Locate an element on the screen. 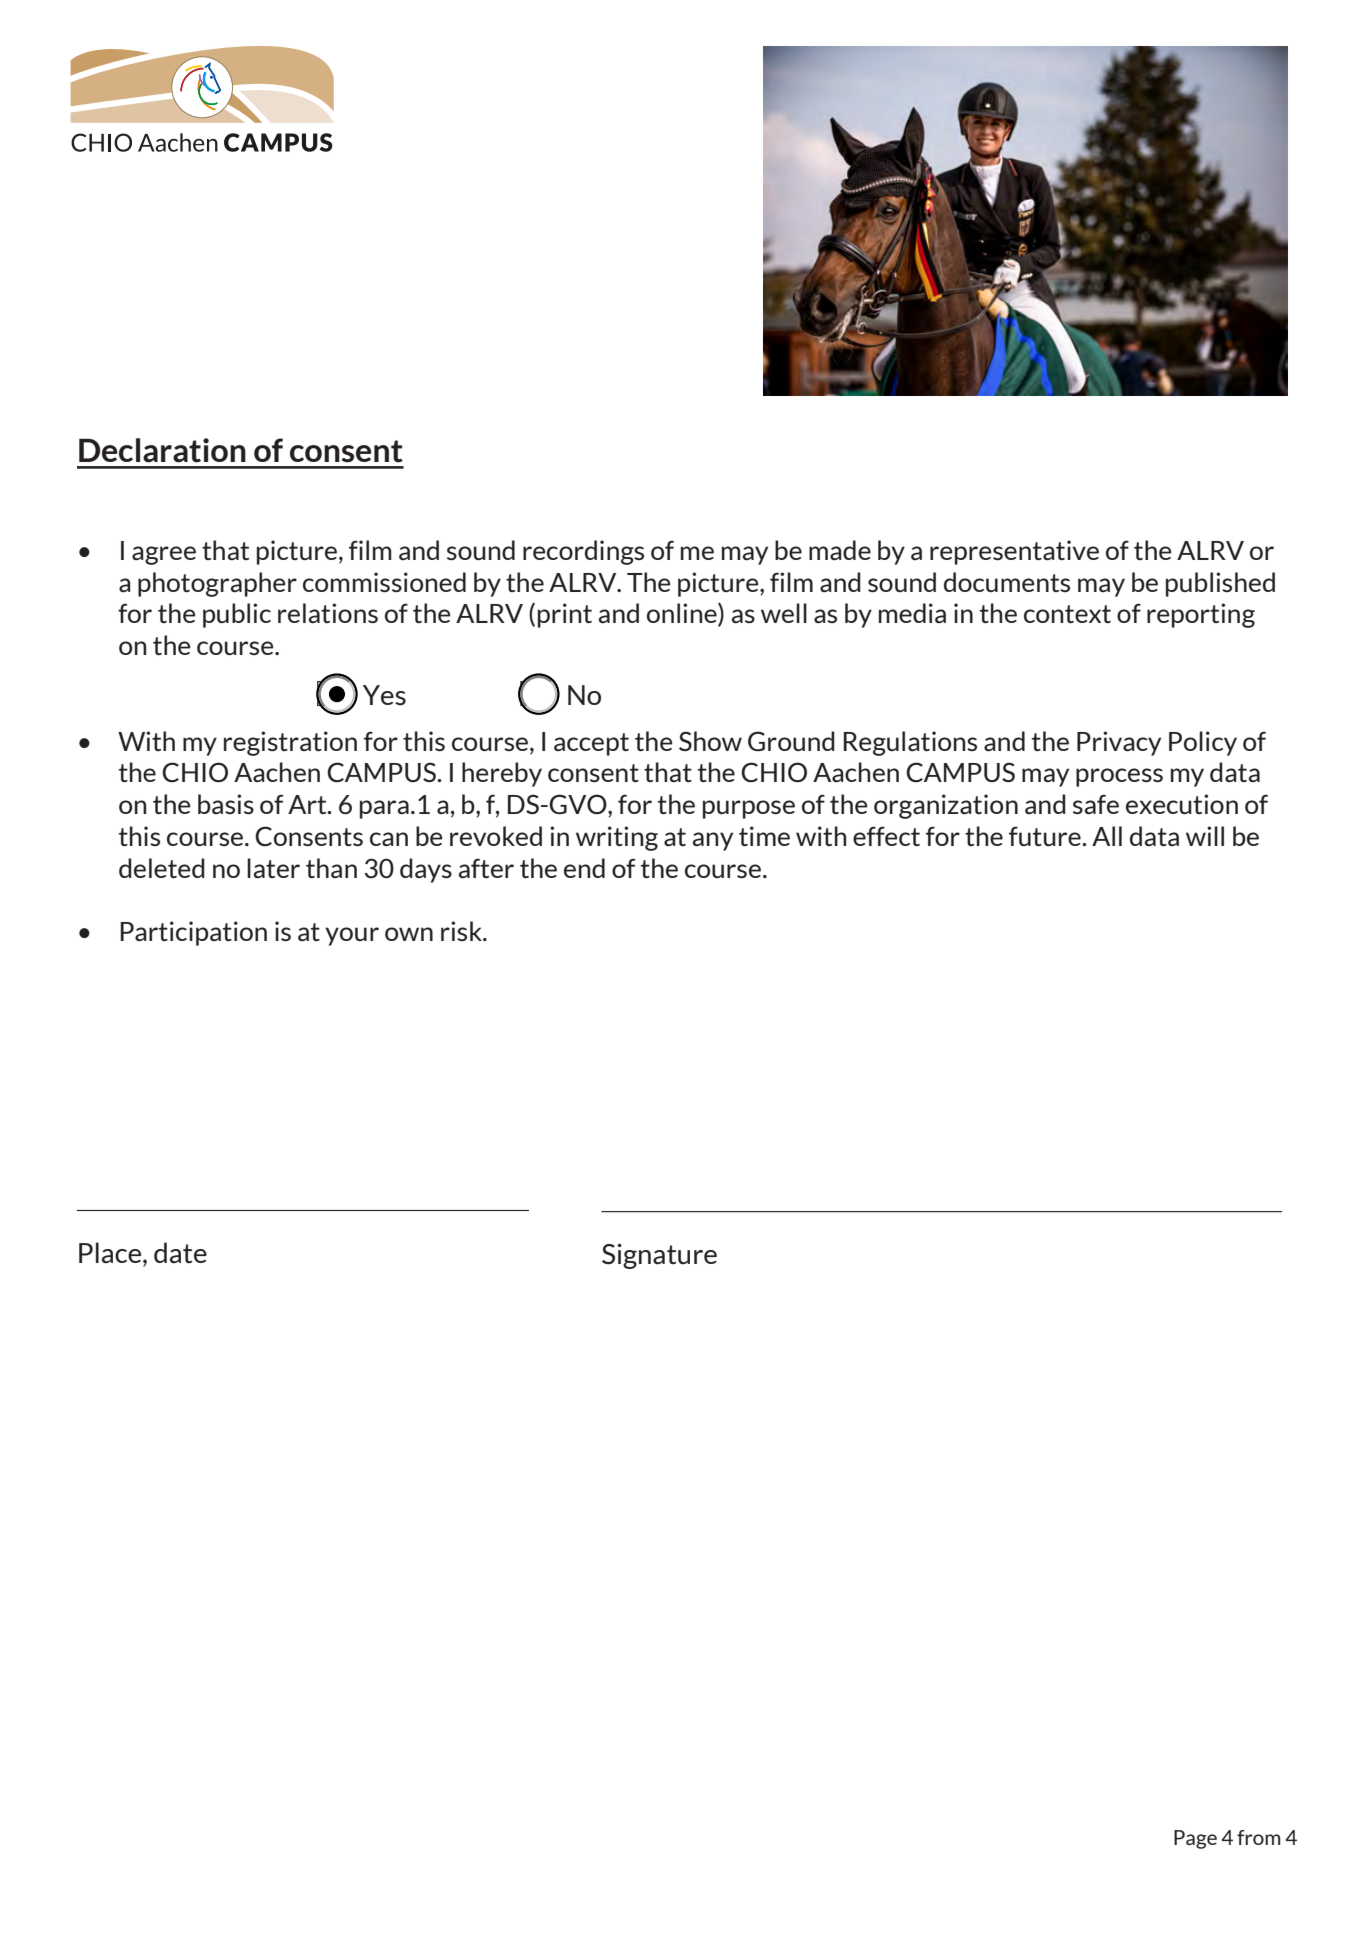  recordings is located at coordinates (583, 552).
